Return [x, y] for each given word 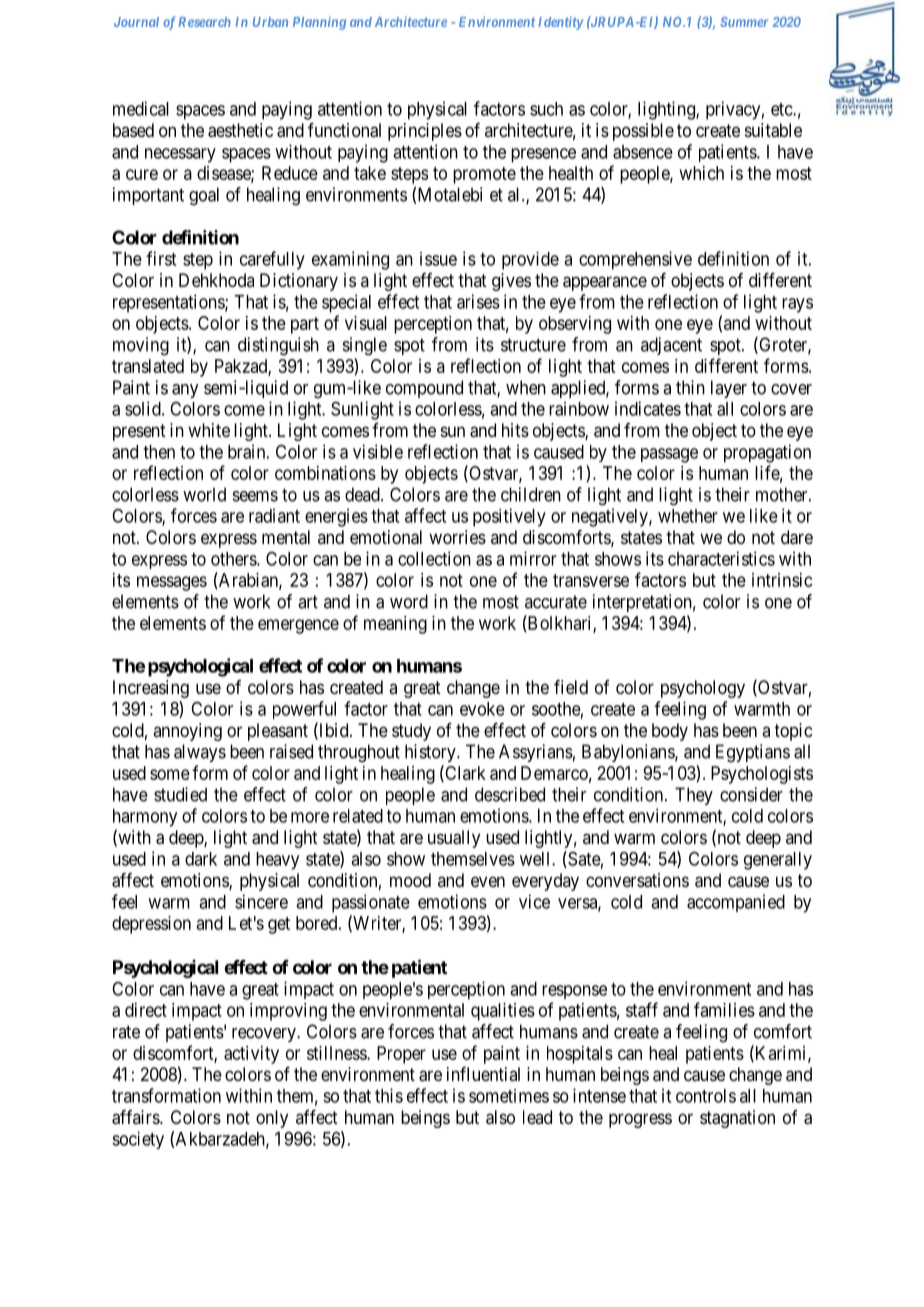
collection [434, 558]
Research [205, 22]
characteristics [721, 558]
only [272, 1119]
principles [425, 132]
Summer [744, 22]
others [234, 559]
